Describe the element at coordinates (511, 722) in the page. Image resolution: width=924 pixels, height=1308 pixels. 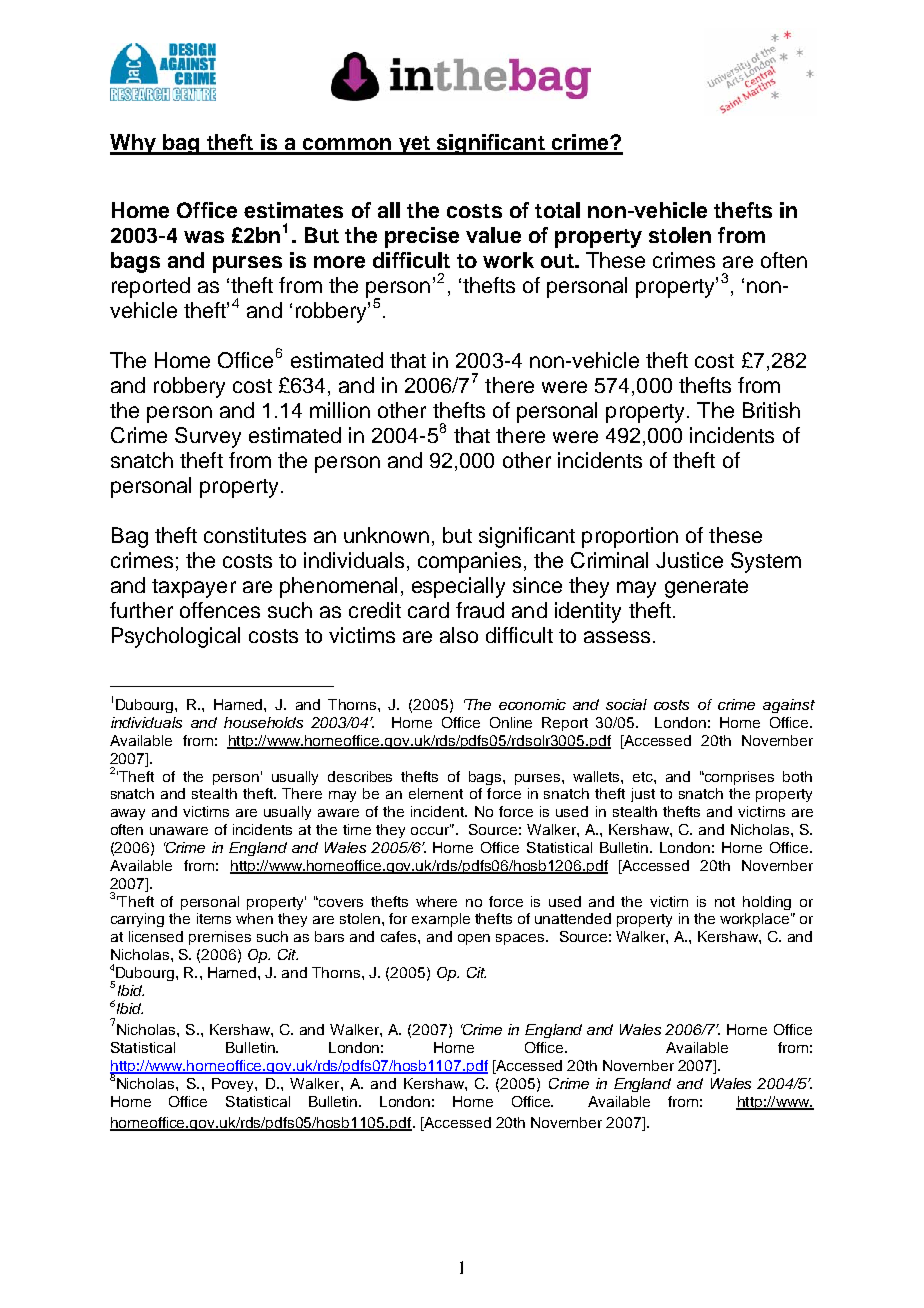
I see `Online` at that location.
